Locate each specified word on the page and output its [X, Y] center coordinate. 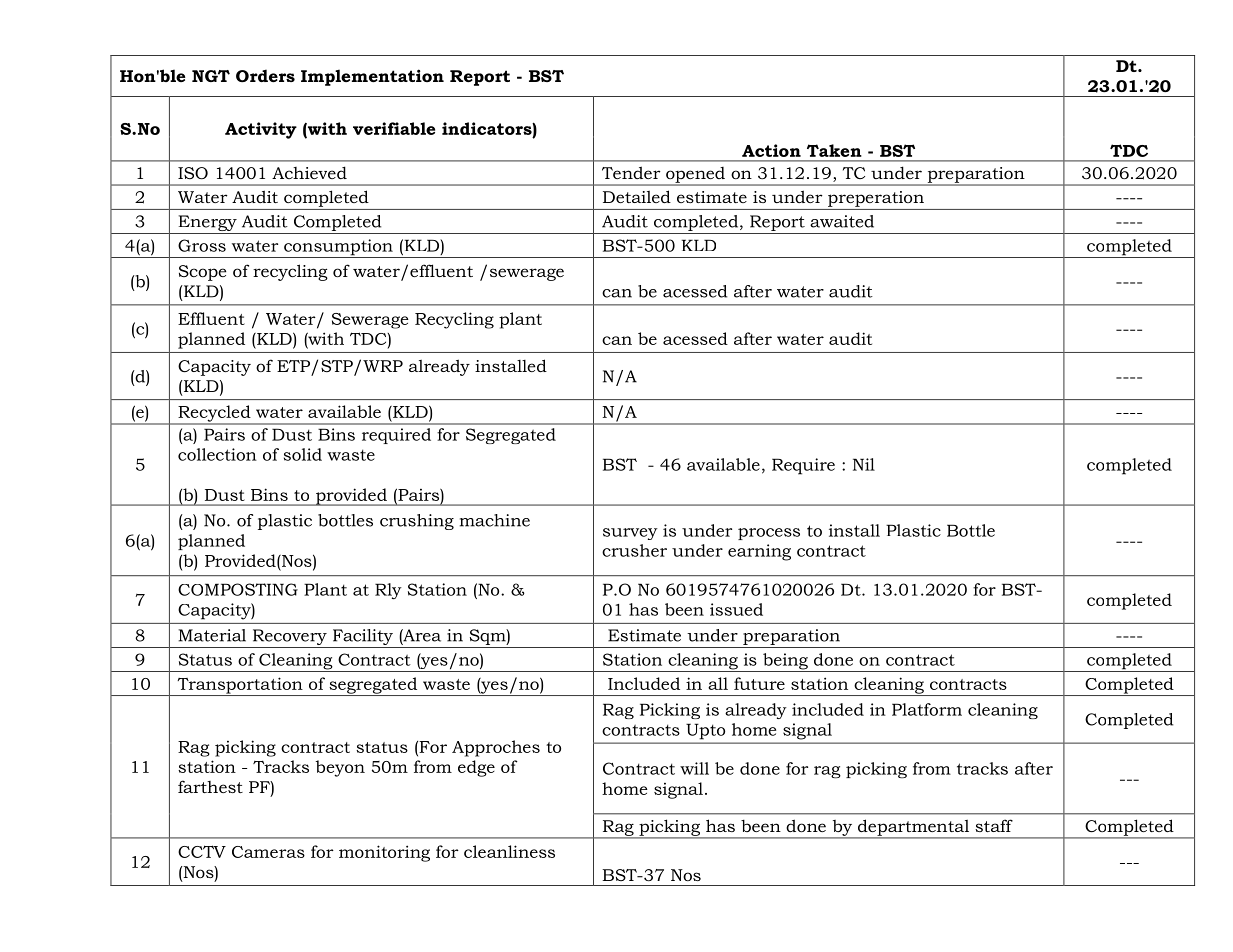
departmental [914, 828]
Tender [631, 172]
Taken [834, 150]
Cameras [268, 852]
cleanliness [509, 851]
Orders [265, 75]
